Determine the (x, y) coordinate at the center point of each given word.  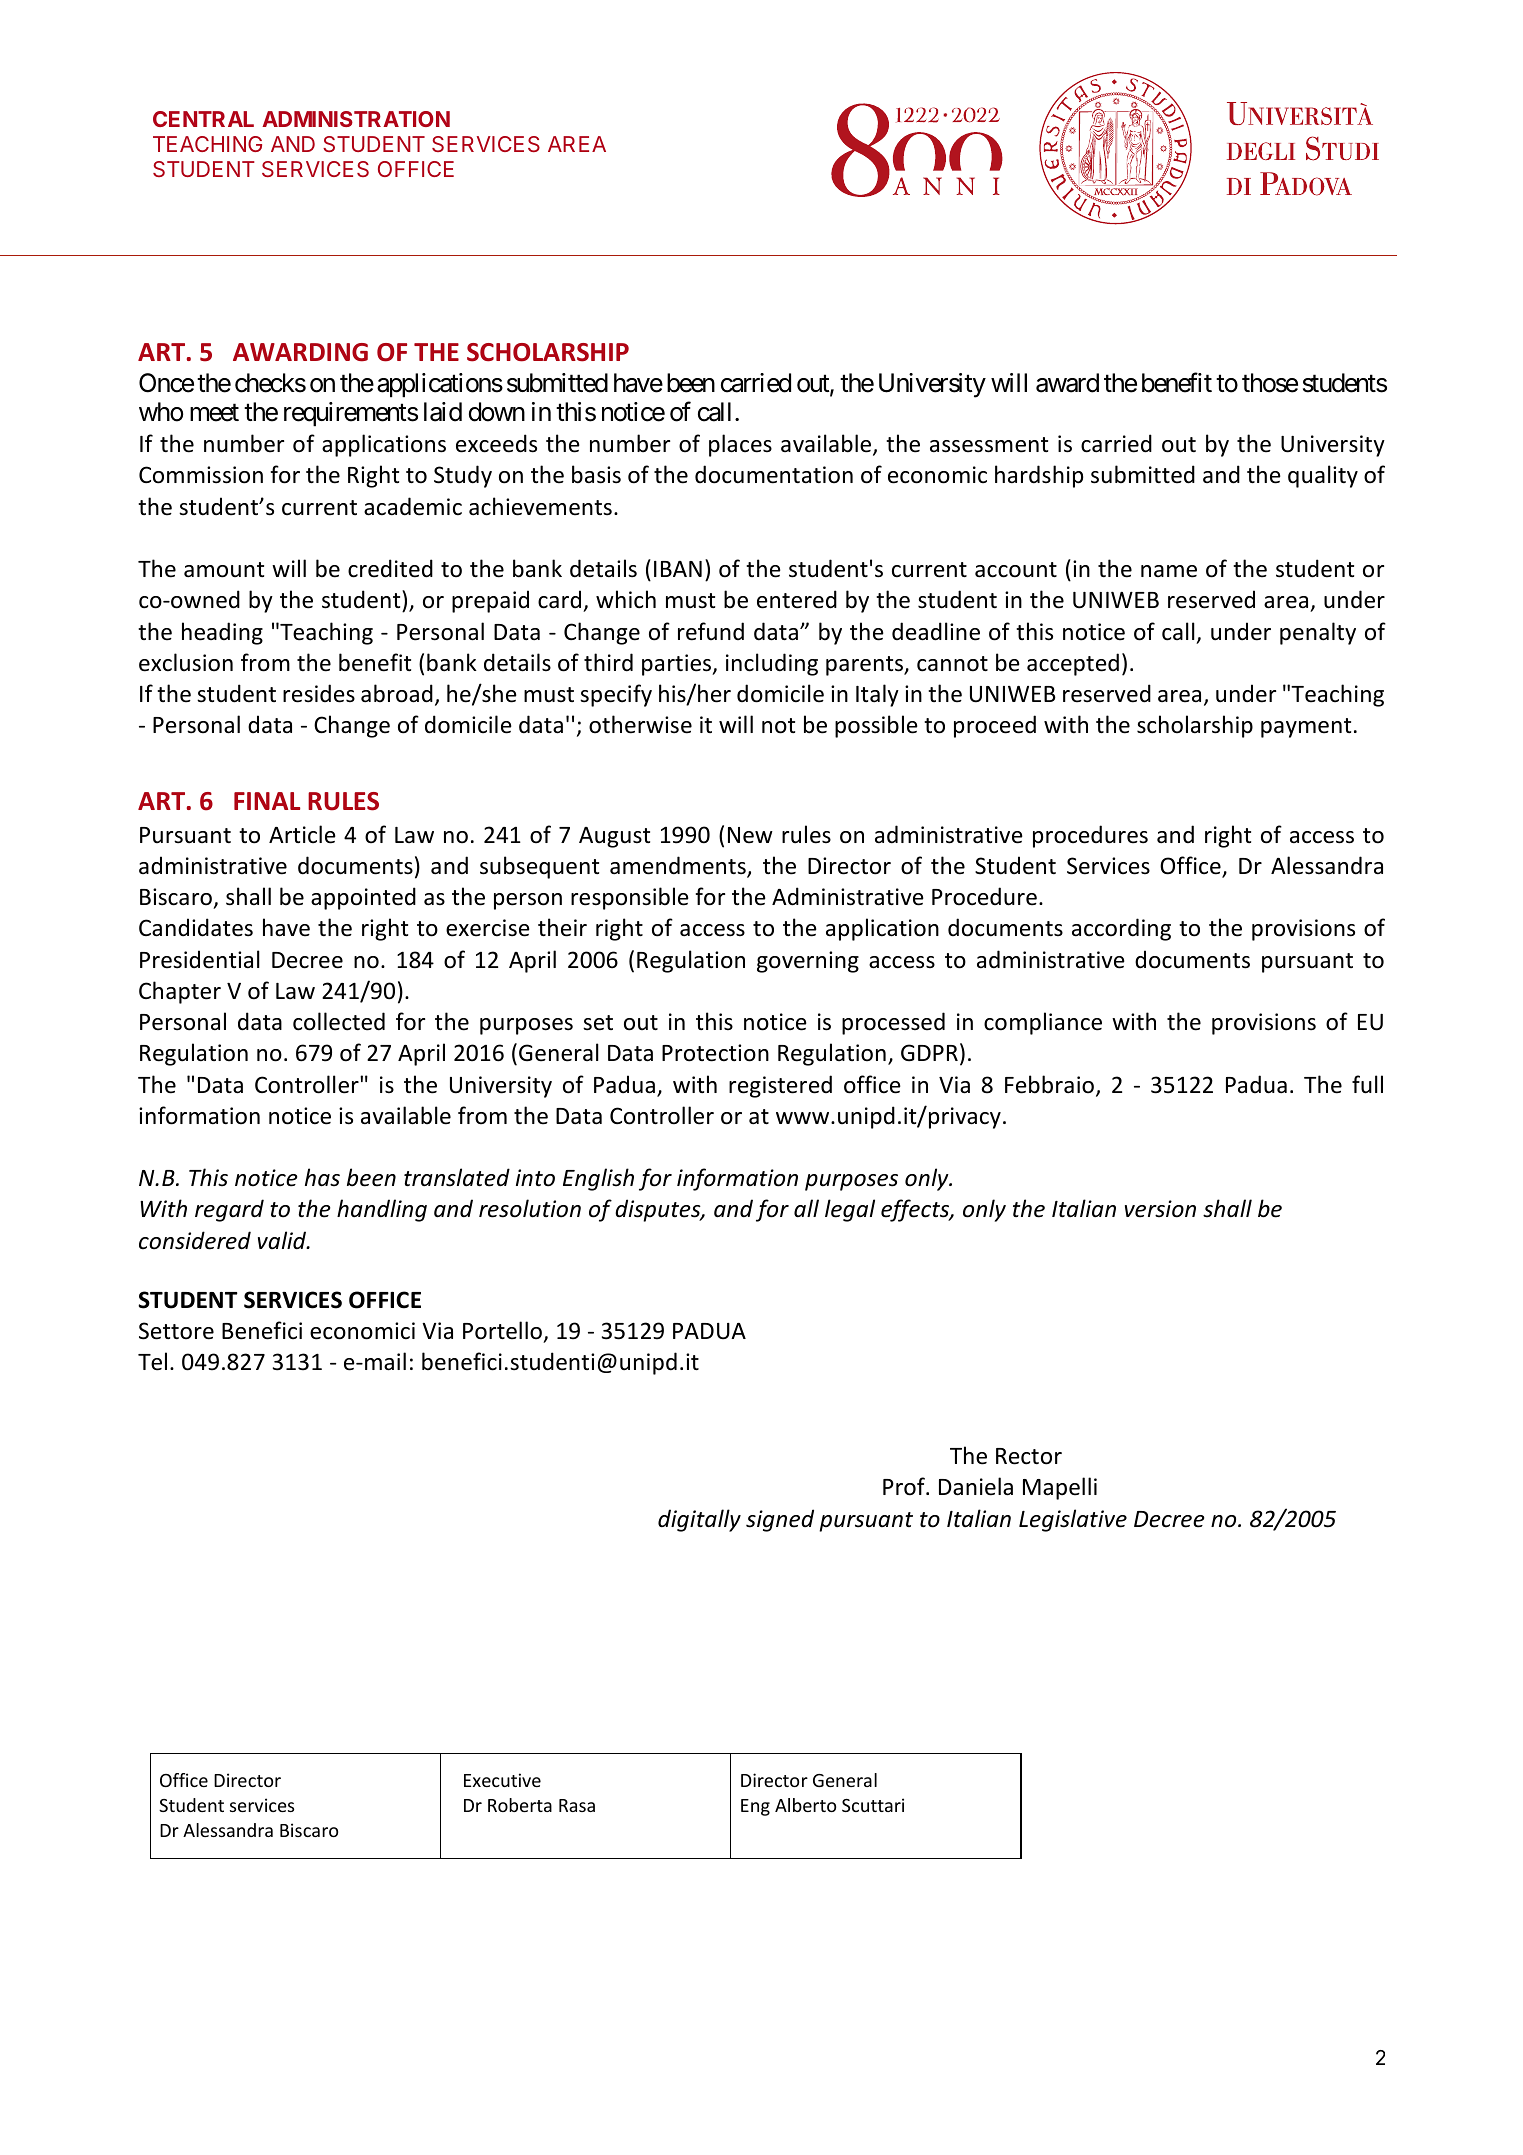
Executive (502, 1780)
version (1160, 1209)
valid (283, 1240)
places (740, 445)
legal (850, 1210)
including (772, 664)
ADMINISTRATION (356, 119)
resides (319, 693)
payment (1306, 728)
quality (1323, 476)
